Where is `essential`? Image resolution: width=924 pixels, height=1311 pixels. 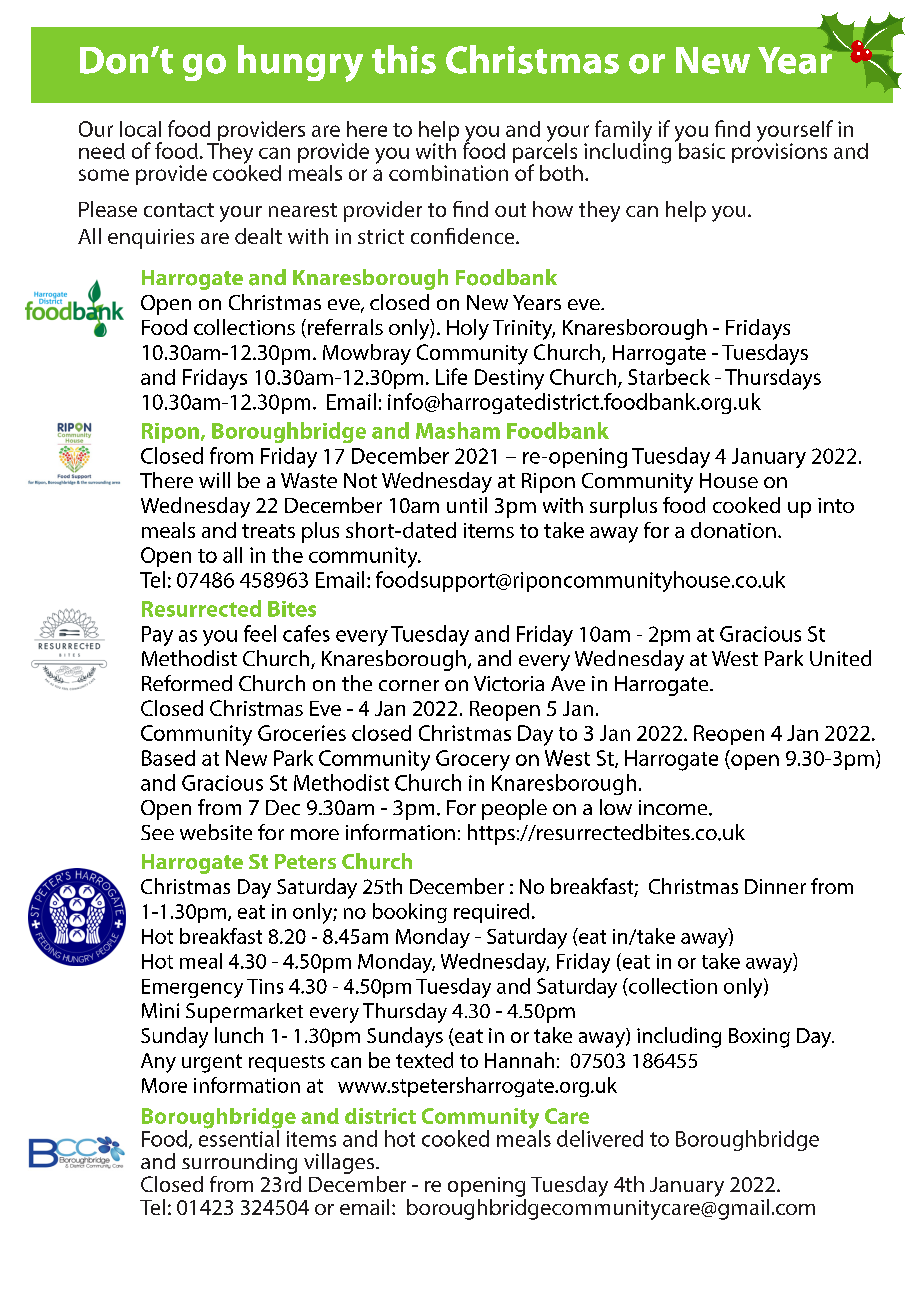 essential is located at coordinates (239, 1137).
